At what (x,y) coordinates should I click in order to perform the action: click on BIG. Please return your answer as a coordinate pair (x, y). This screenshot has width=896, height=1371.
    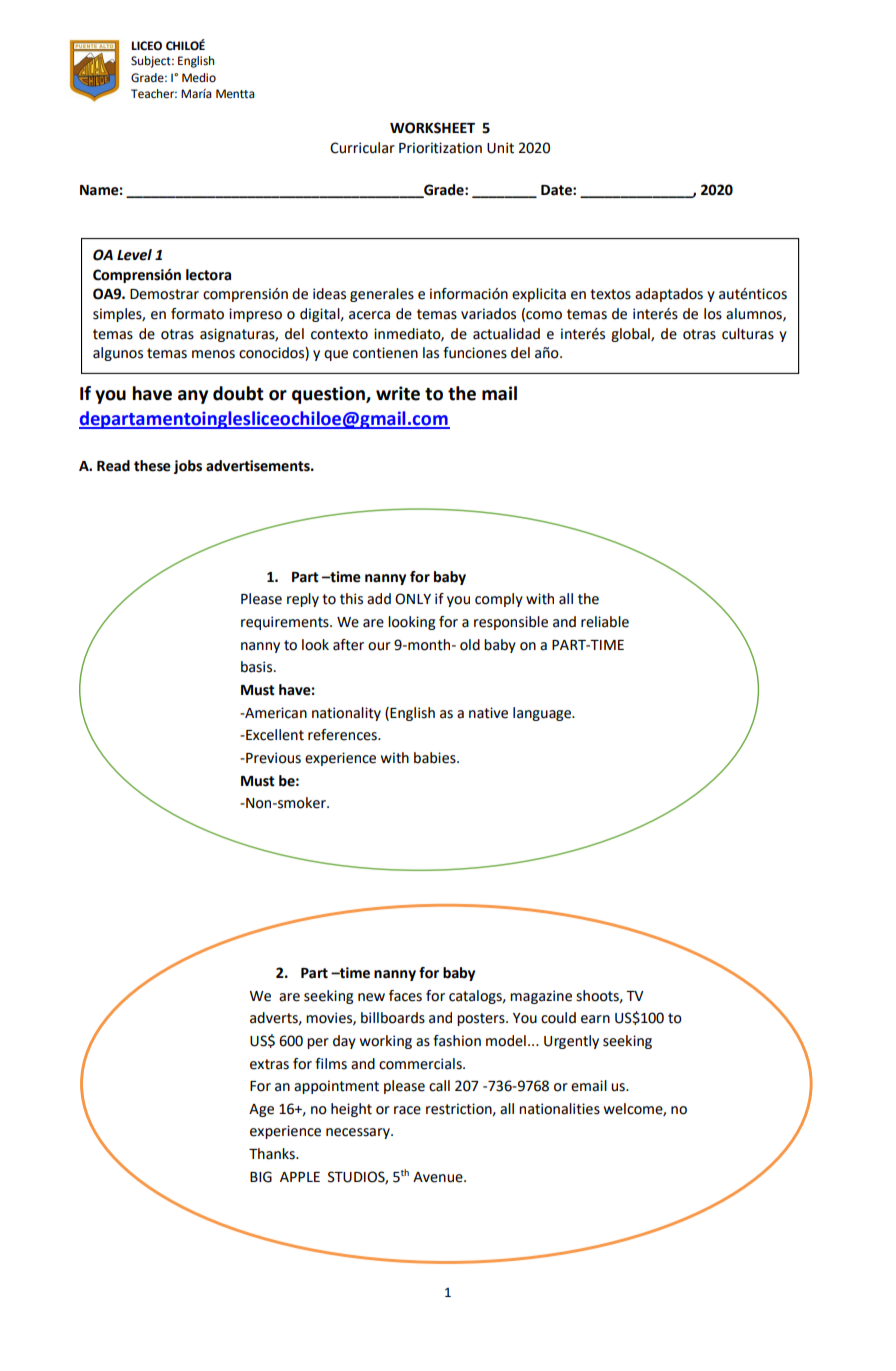
    Looking at the image, I should click on (261, 1177).
